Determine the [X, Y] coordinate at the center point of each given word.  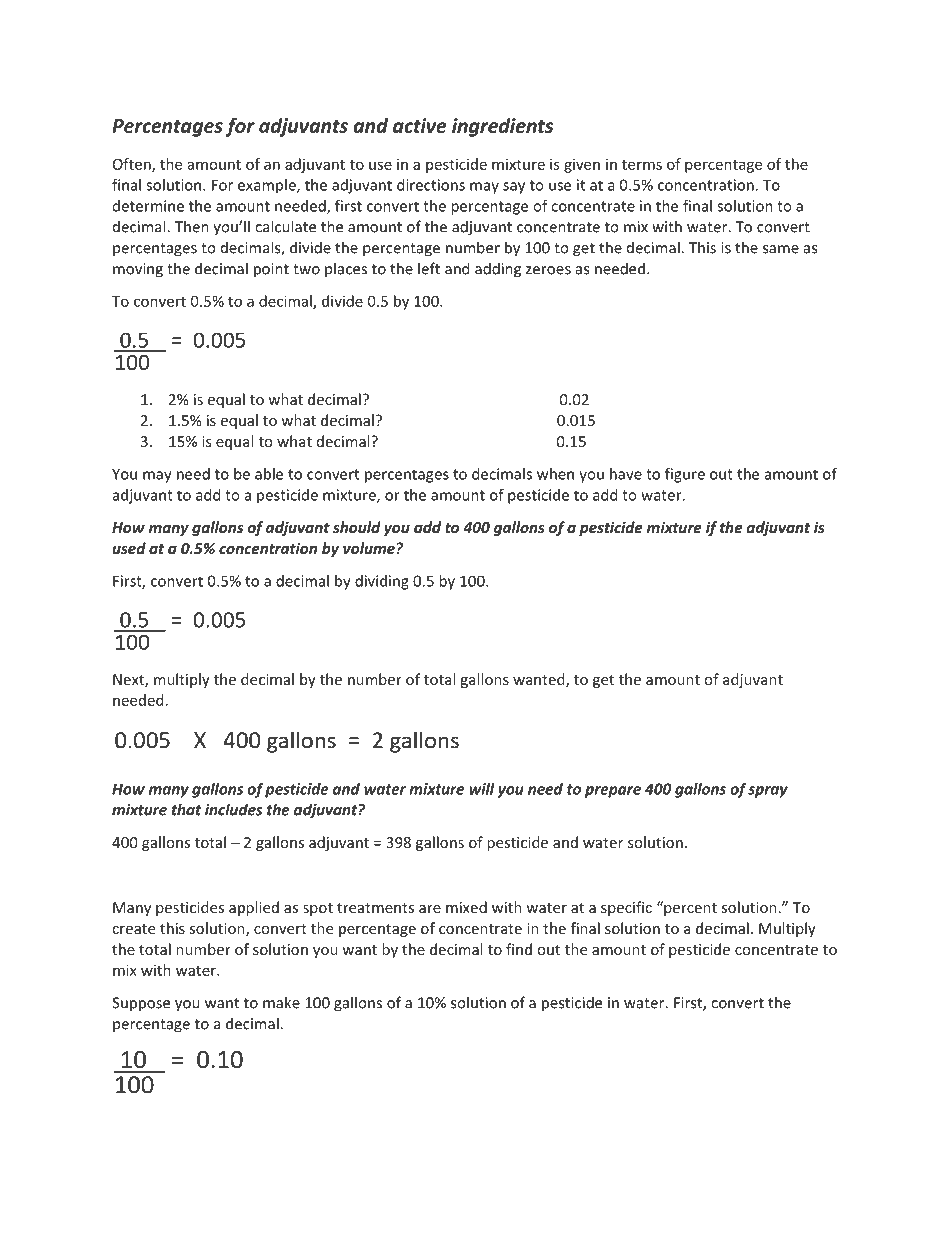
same [781, 249]
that [186, 809]
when [555, 474]
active [420, 125]
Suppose [141, 1004]
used [129, 548]
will [482, 789]
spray [768, 792]
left [429, 268]
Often [133, 165]
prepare [613, 792]
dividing [382, 582]
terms [642, 165]
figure [685, 475]
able [269, 474]
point [271, 270]
